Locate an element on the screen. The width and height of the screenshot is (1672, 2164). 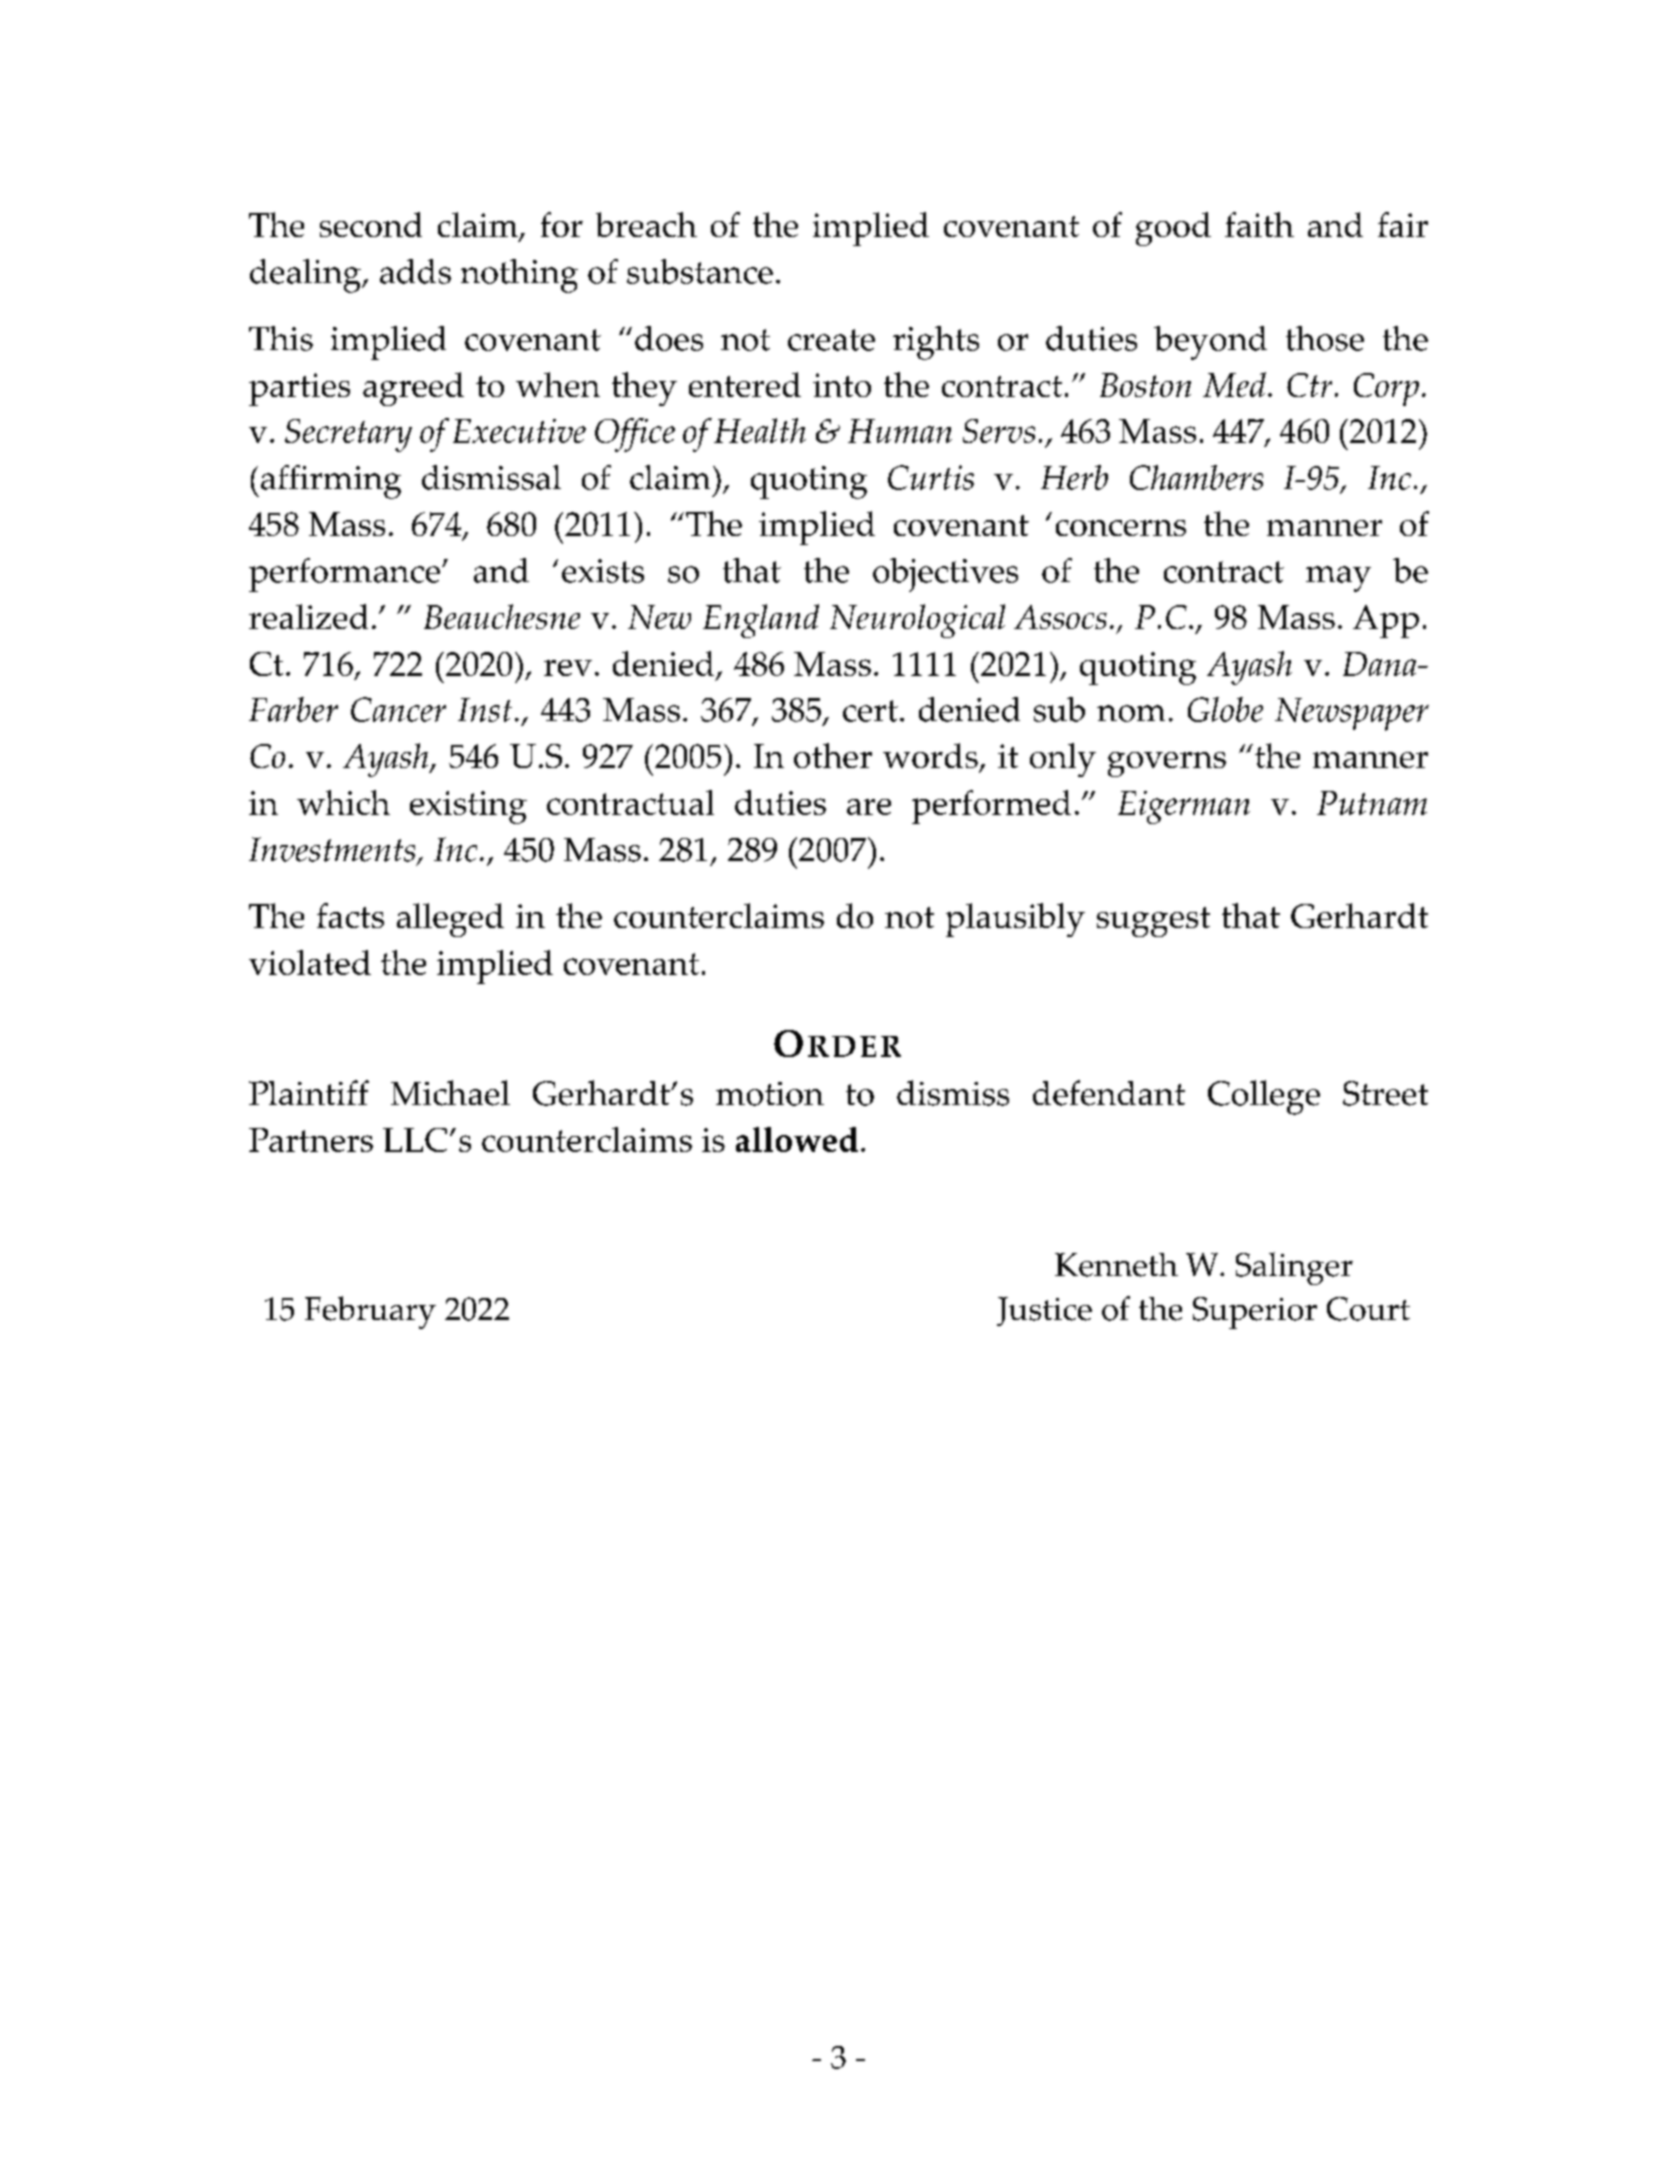
affirming is located at coordinates (331, 482).
